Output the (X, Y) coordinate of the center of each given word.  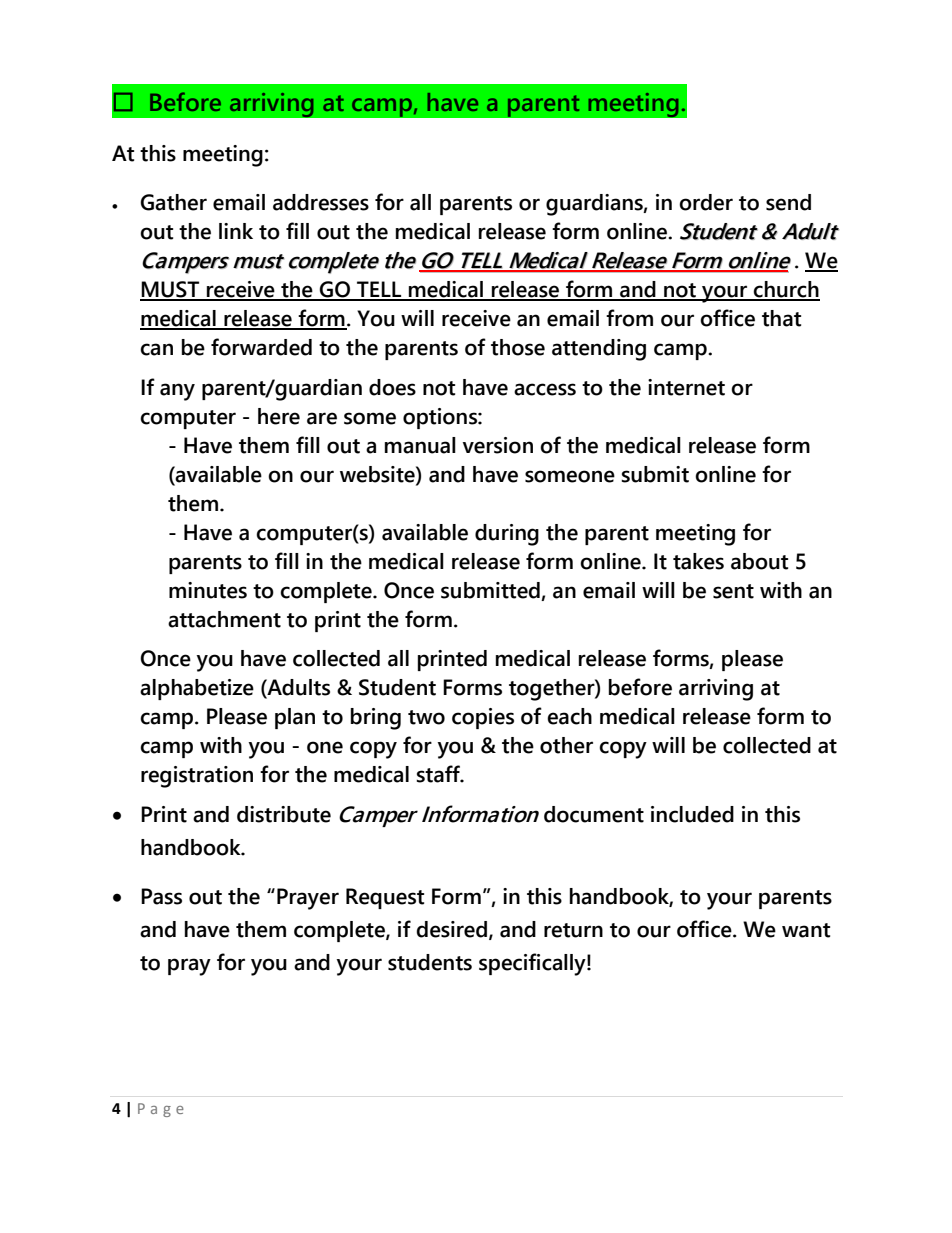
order (706, 202)
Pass (161, 896)
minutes (208, 590)
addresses (321, 202)
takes (698, 561)
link (236, 231)
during (507, 535)
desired (451, 929)
